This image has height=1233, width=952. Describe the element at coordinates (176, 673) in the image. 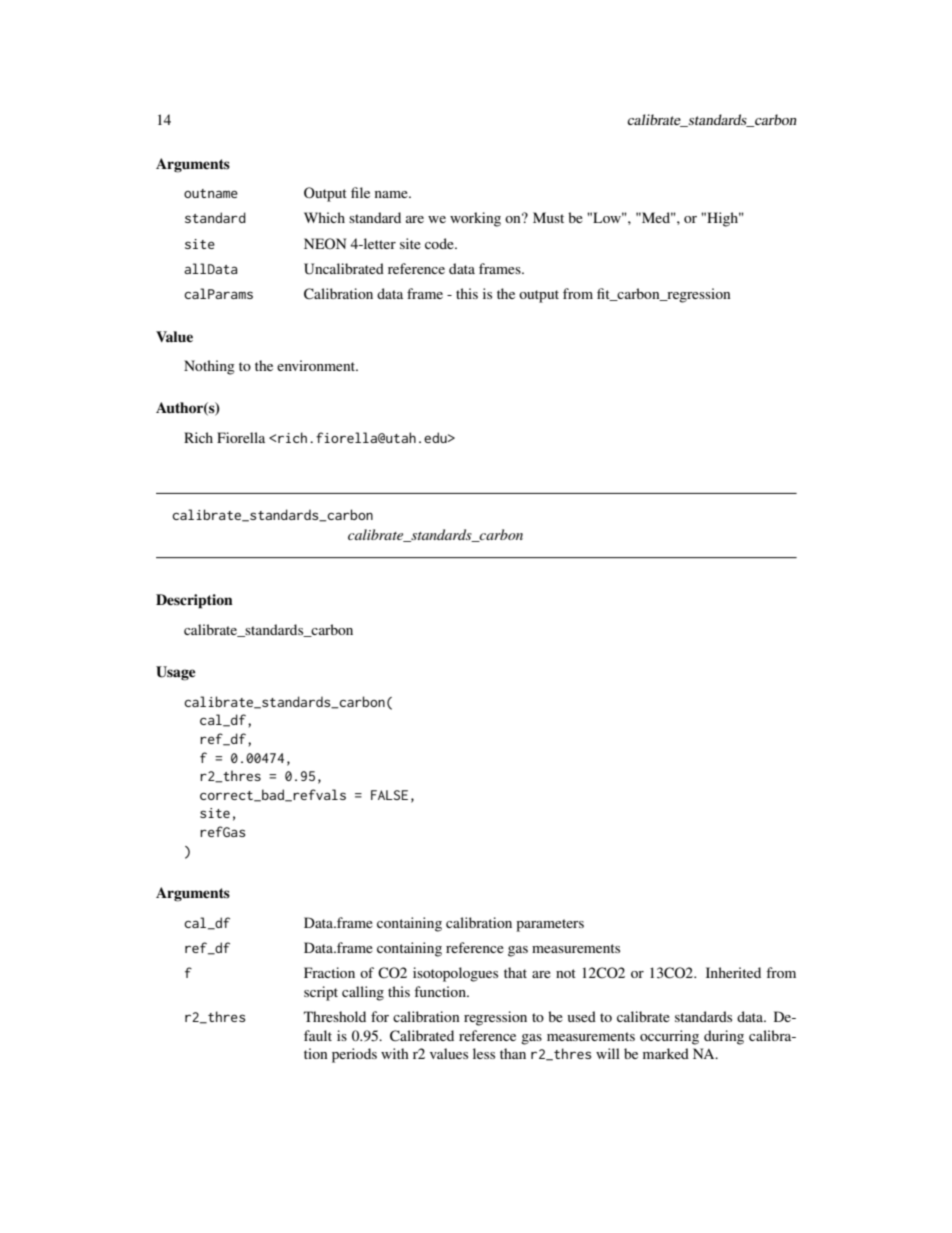

I see `Usage` at that location.
